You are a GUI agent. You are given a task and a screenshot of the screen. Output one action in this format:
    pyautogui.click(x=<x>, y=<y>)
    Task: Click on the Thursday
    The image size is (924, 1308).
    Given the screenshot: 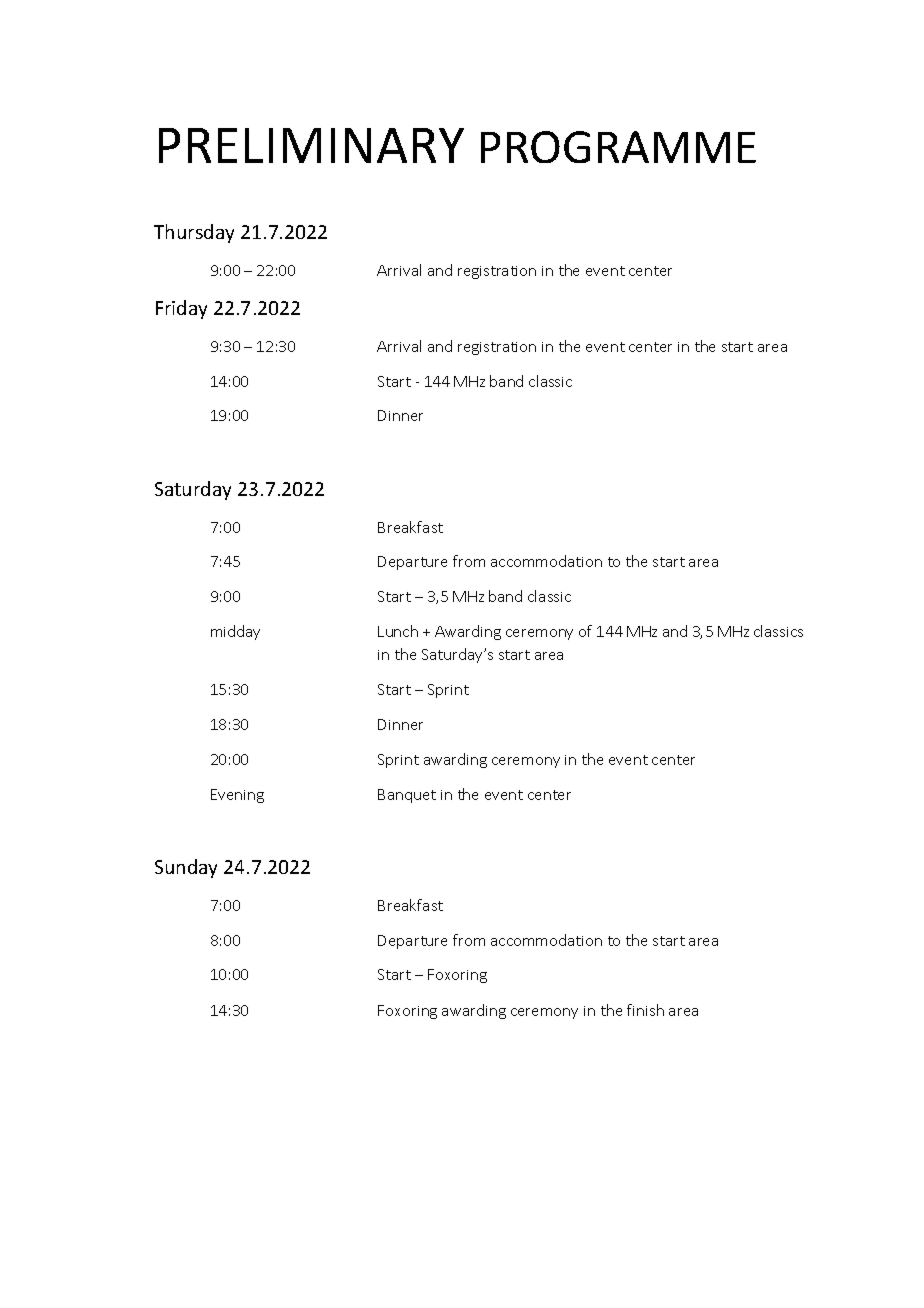 What is the action you would take?
    pyautogui.click(x=194, y=233)
